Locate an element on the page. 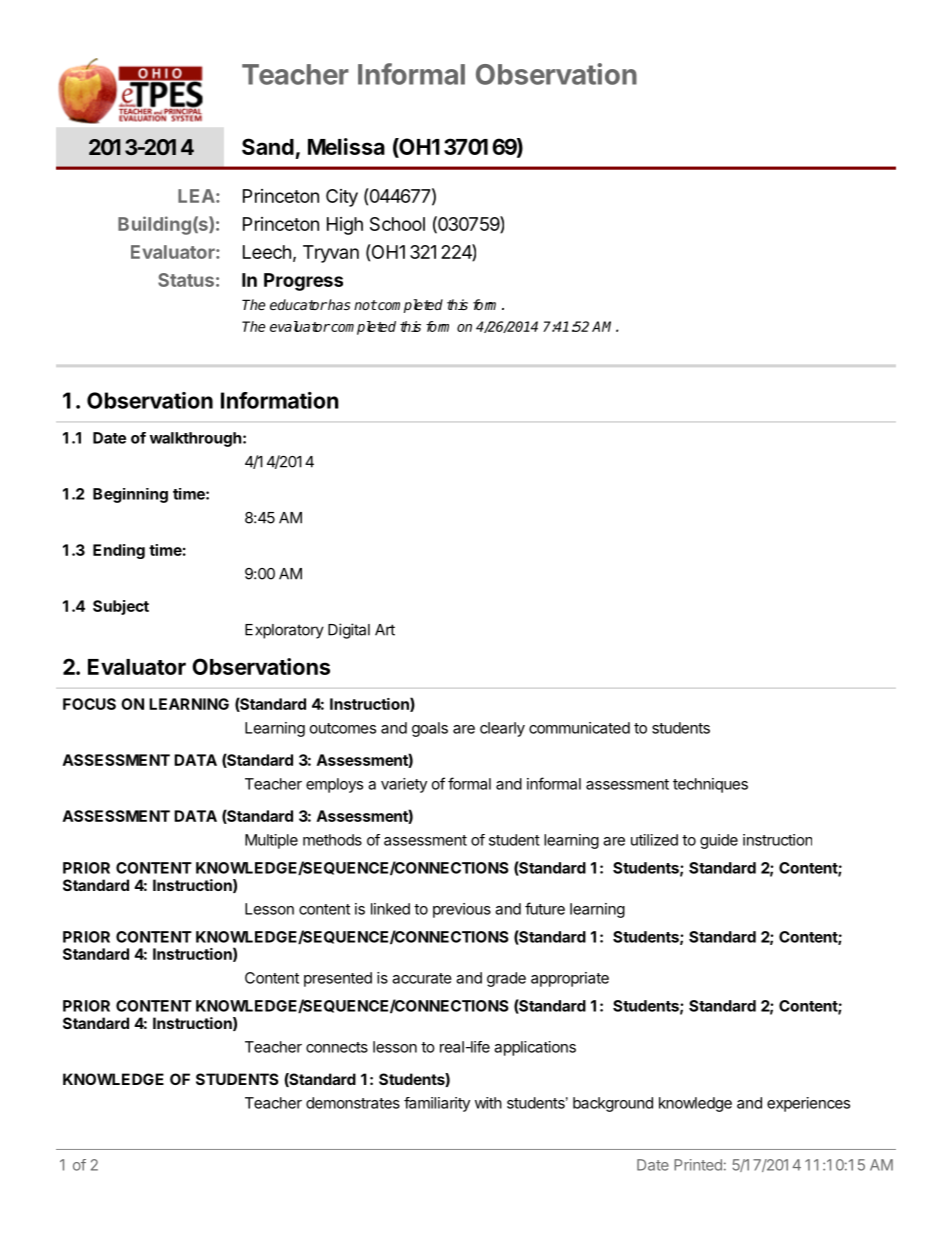  Sand is located at coordinates (268, 146).
